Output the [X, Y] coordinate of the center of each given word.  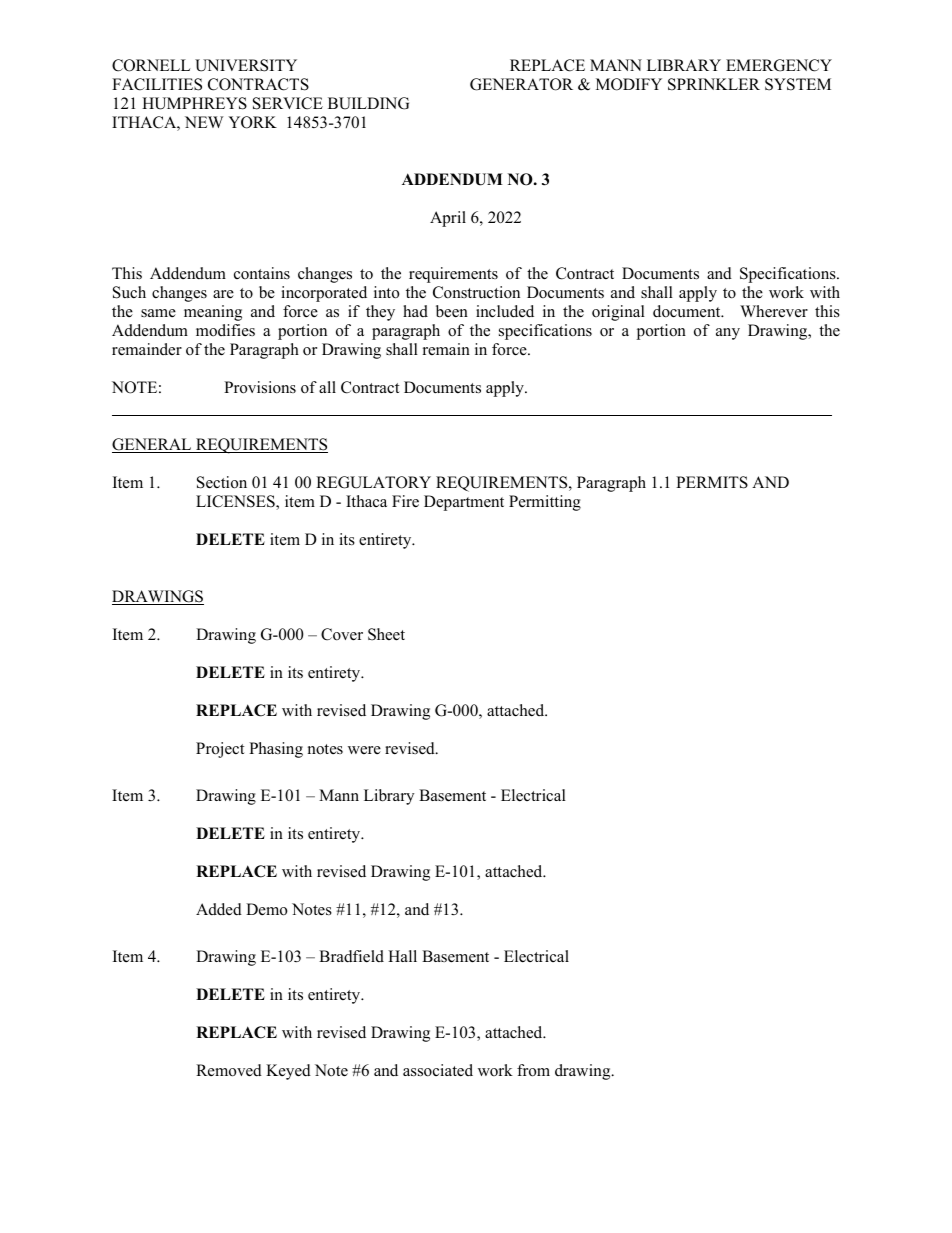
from [533, 1070]
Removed [229, 1070]
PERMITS [712, 482]
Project [220, 750]
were [364, 750]
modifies [225, 330]
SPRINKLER [714, 84]
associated [438, 1070]
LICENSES [236, 502]
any [728, 334]
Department [464, 503]
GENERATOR [521, 84]
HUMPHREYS [194, 103]
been [452, 311]
